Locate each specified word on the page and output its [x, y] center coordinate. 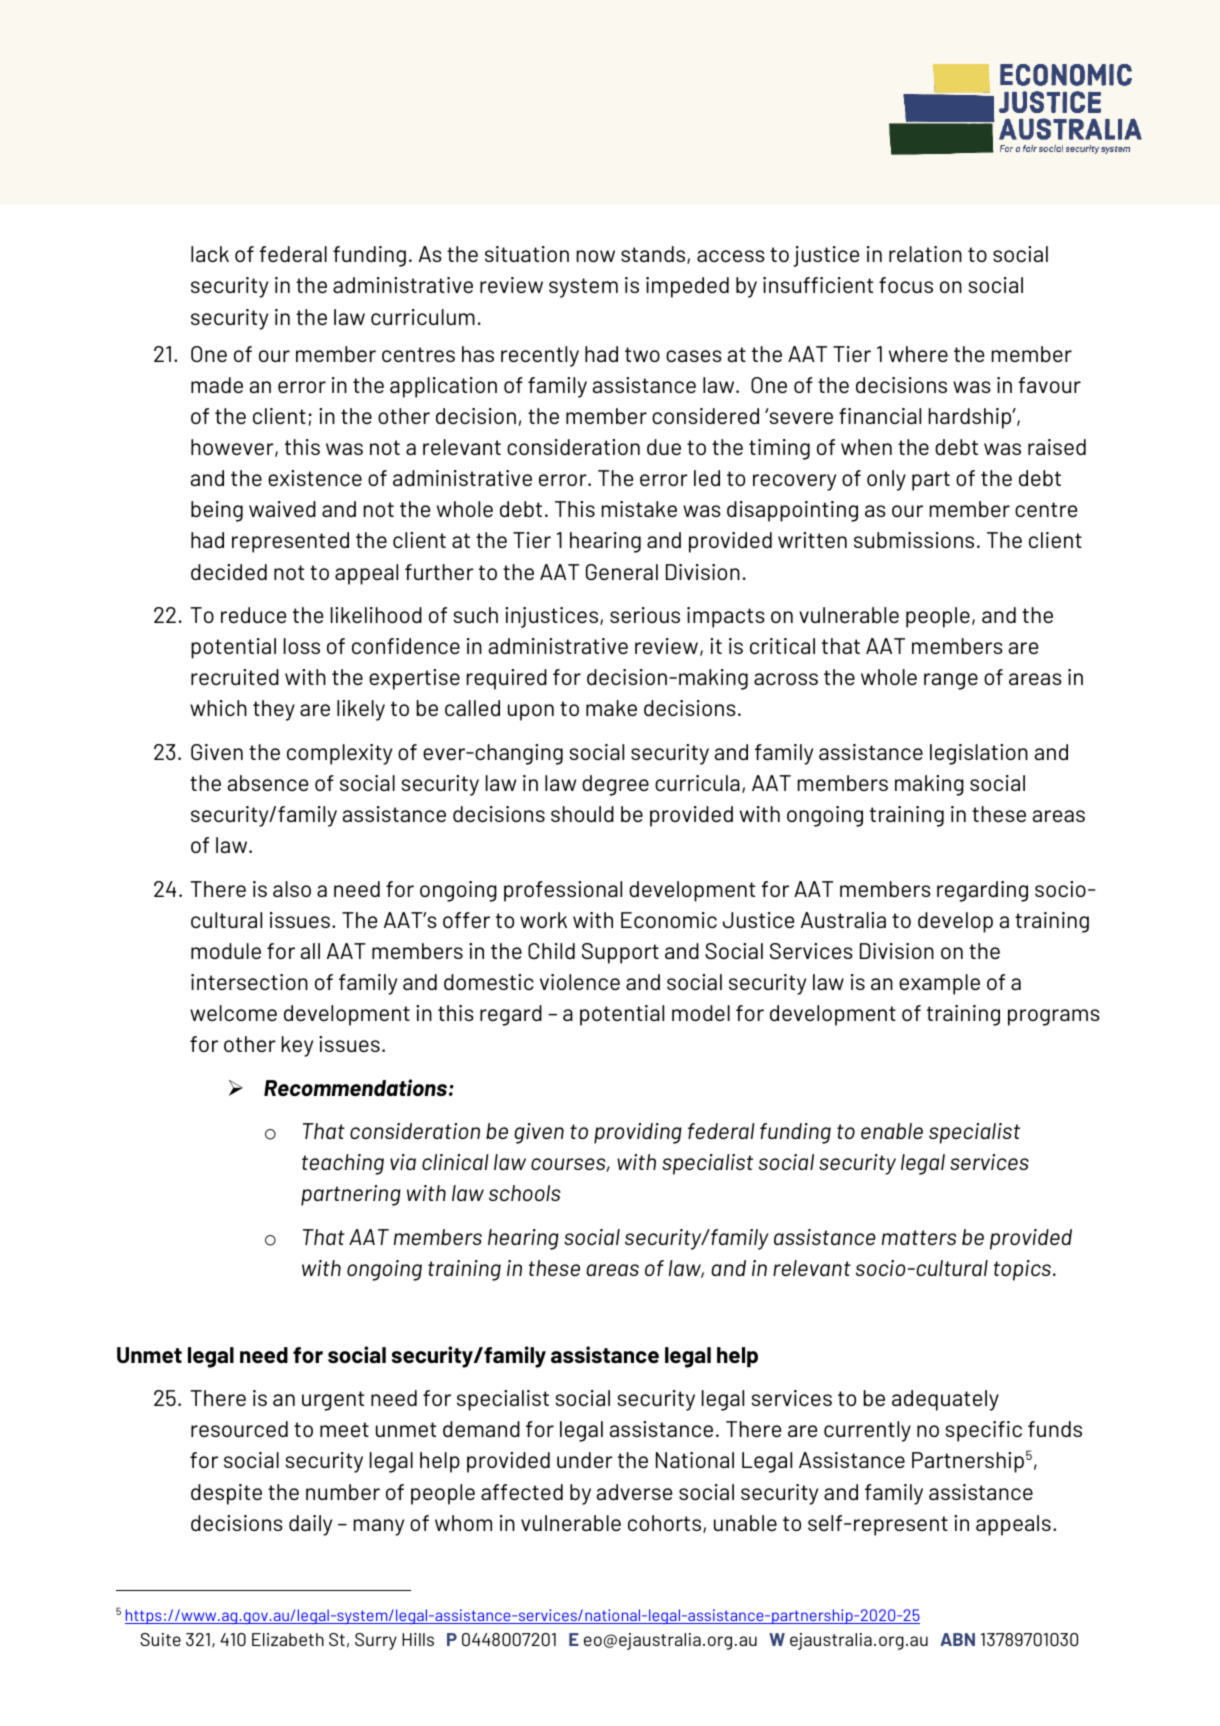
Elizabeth [288, 1639]
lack [210, 254]
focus [906, 285]
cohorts [666, 1524]
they [274, 710]
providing [638, 1133]
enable [892, 1131]
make [611, 708]
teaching [343, 1164]
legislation [979, 754]
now [596, 256]
